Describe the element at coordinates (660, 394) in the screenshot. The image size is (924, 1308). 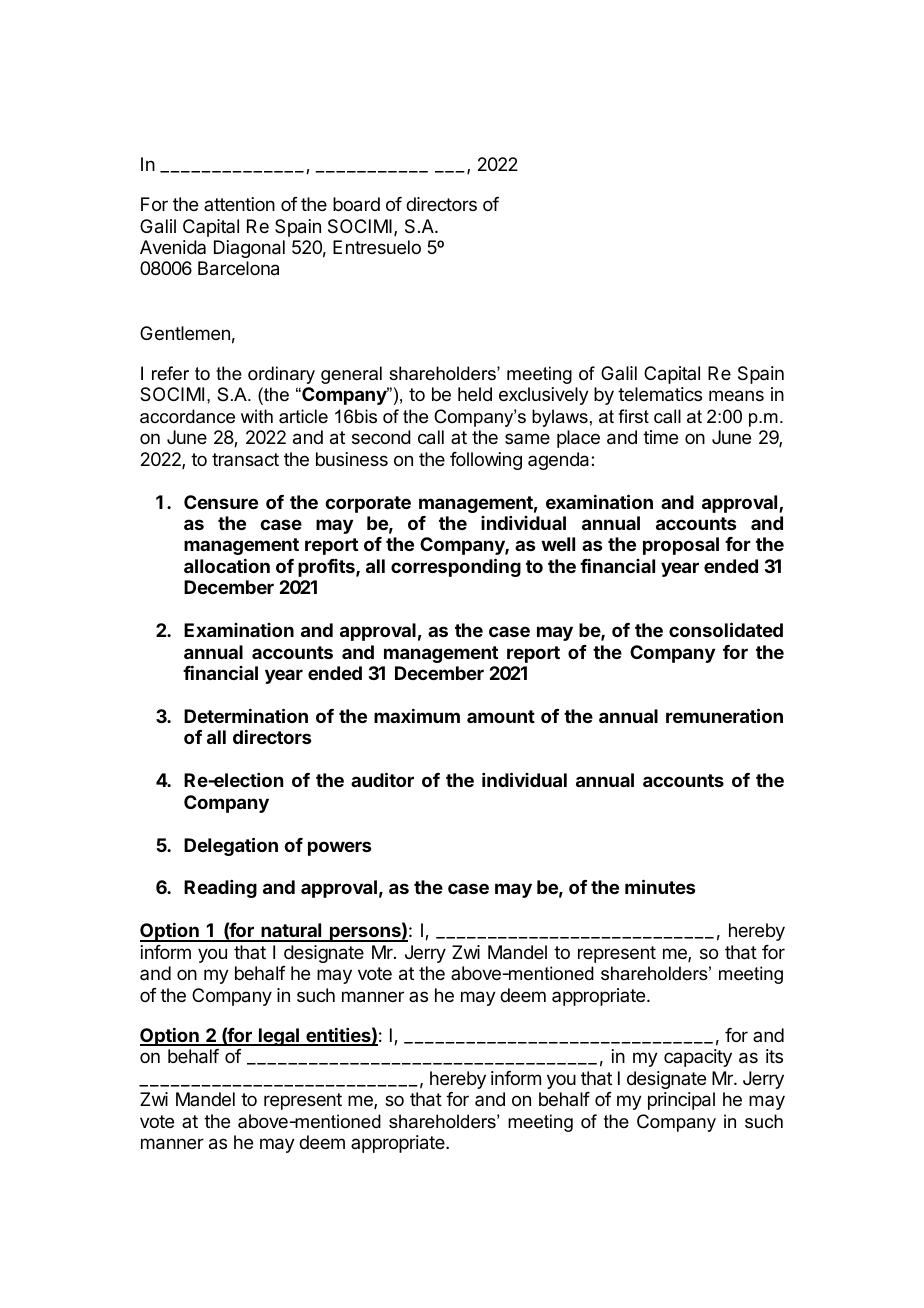
I see `telematics` at that location.
